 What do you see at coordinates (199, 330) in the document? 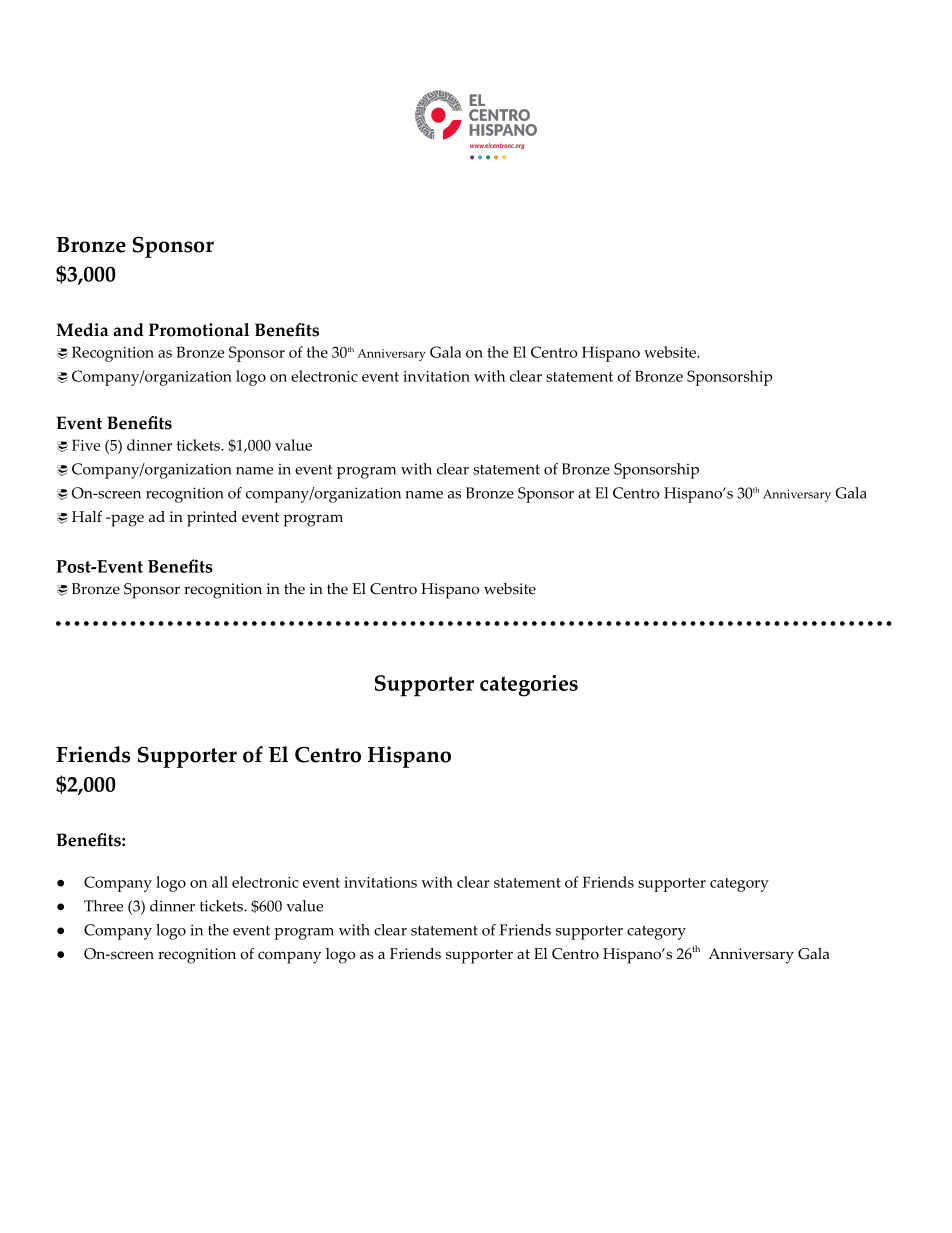
I see `Promotional` at bounding box center [199, 330].
